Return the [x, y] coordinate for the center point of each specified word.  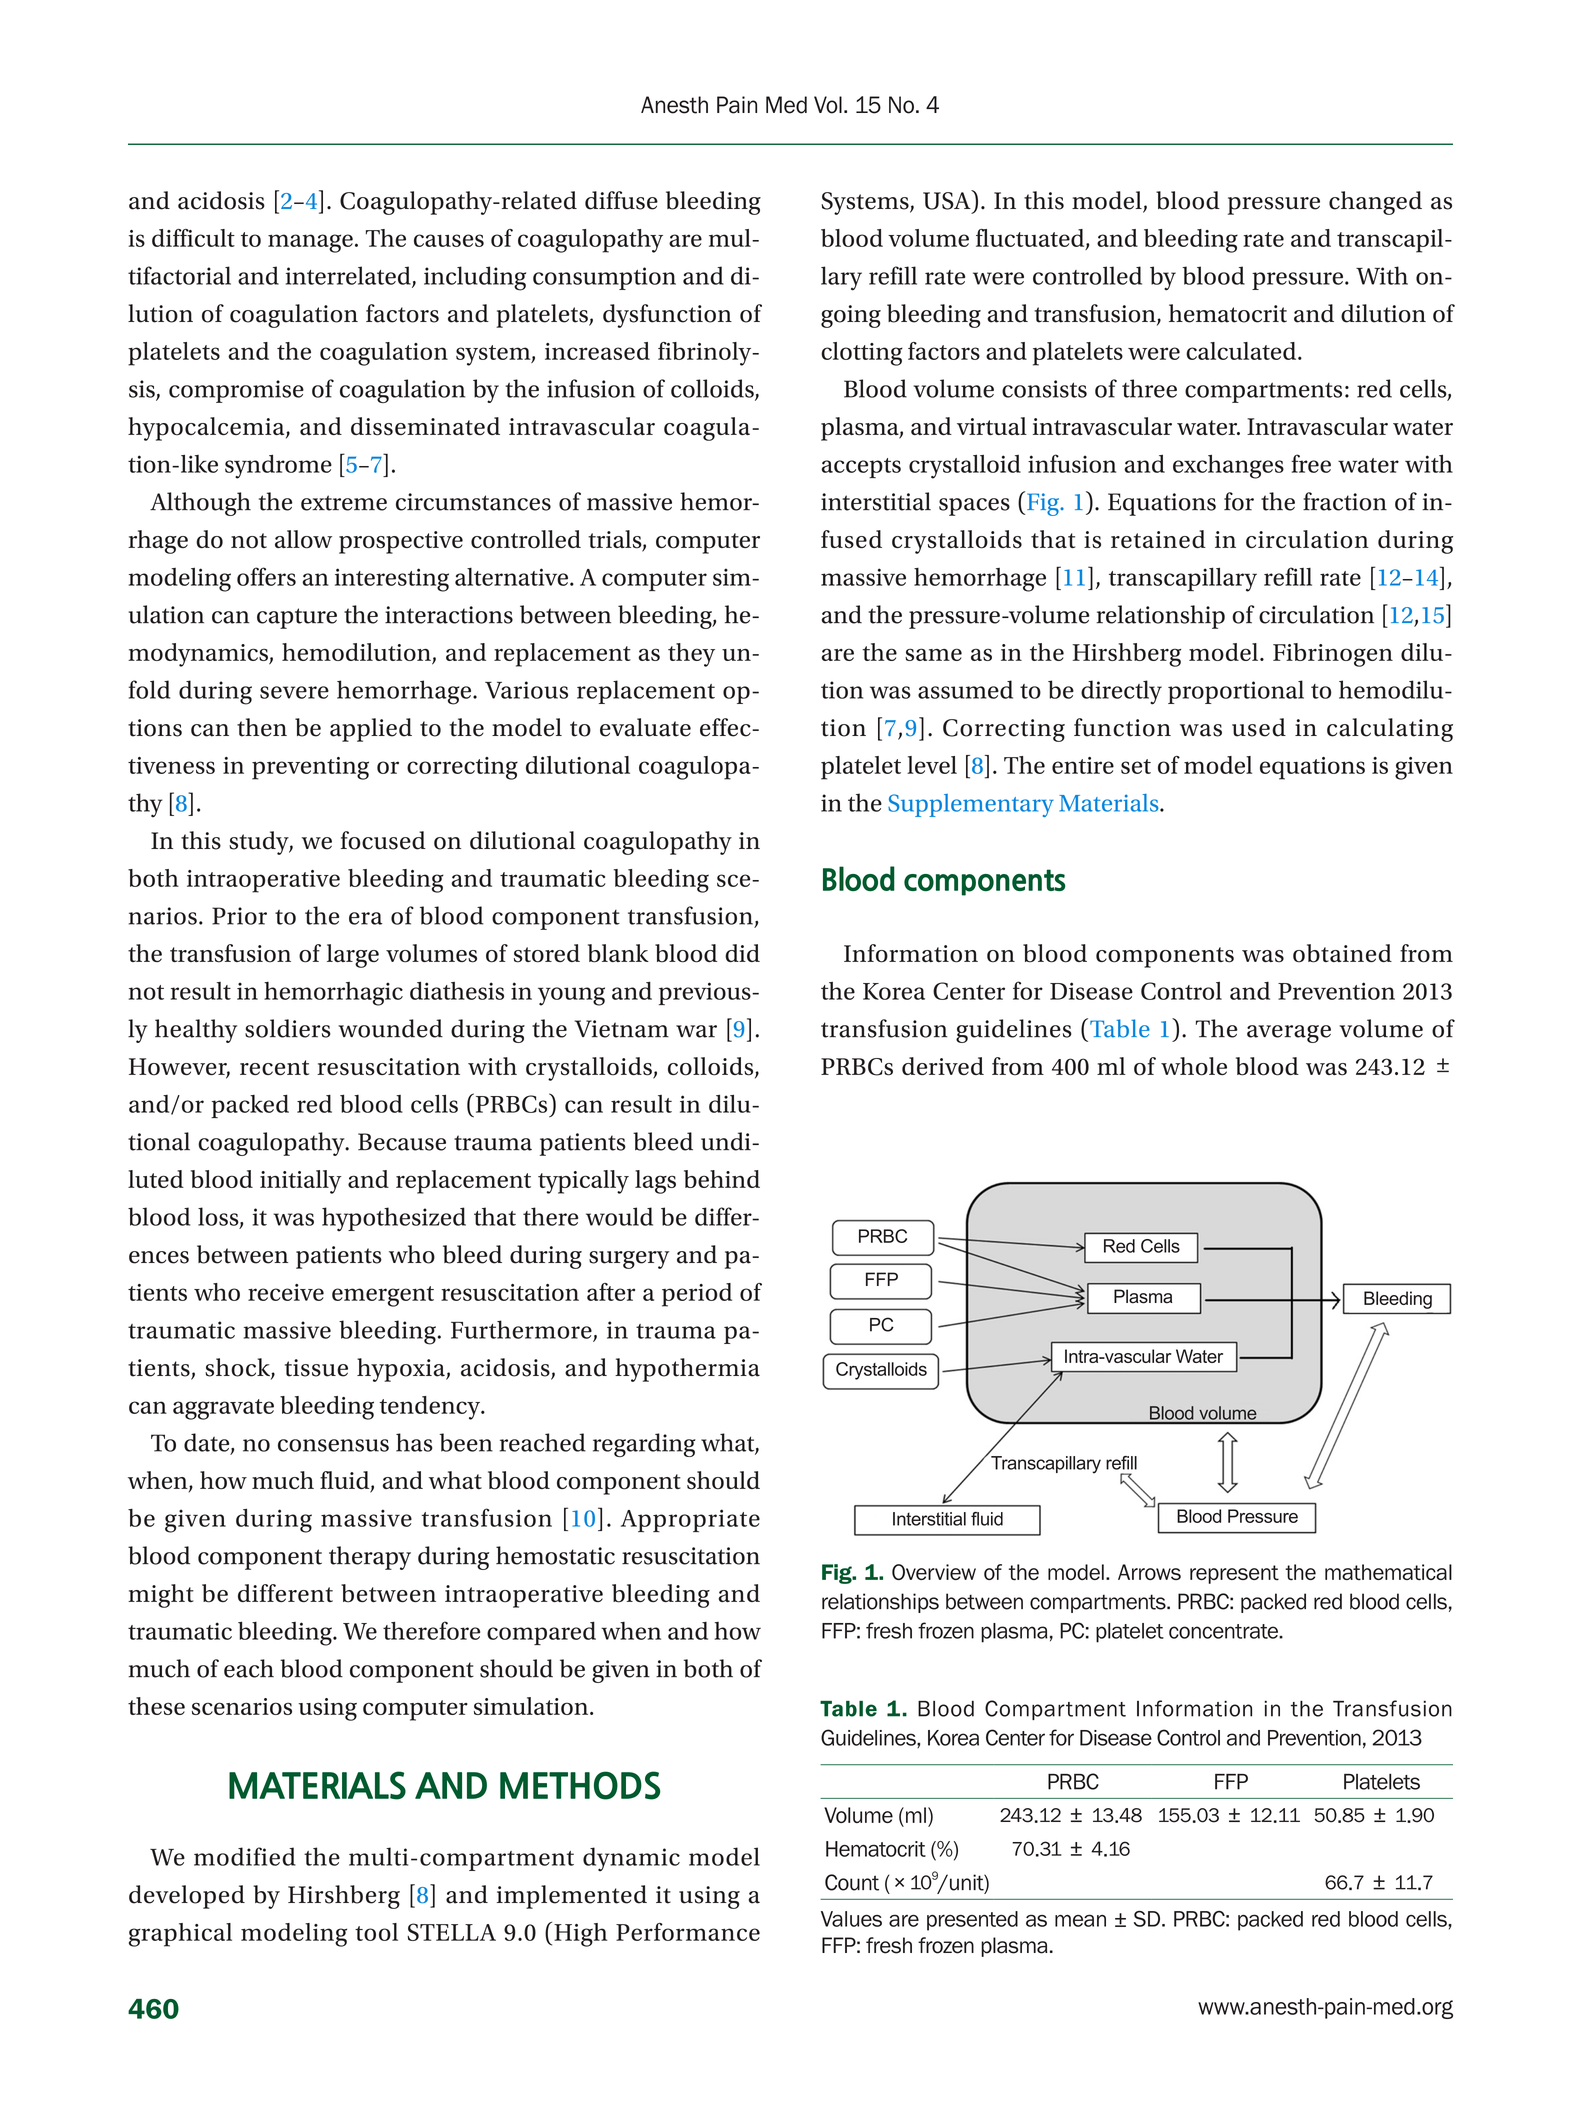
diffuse [621, 200]
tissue [316, 1368]
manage [310, 243]
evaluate [645, 727]
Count [852, 1882]
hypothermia [687, 1370]
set [1136, 766]
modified [245, 1856]
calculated [1242, 351]
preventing [310, 768]
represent [1234, 1574]
